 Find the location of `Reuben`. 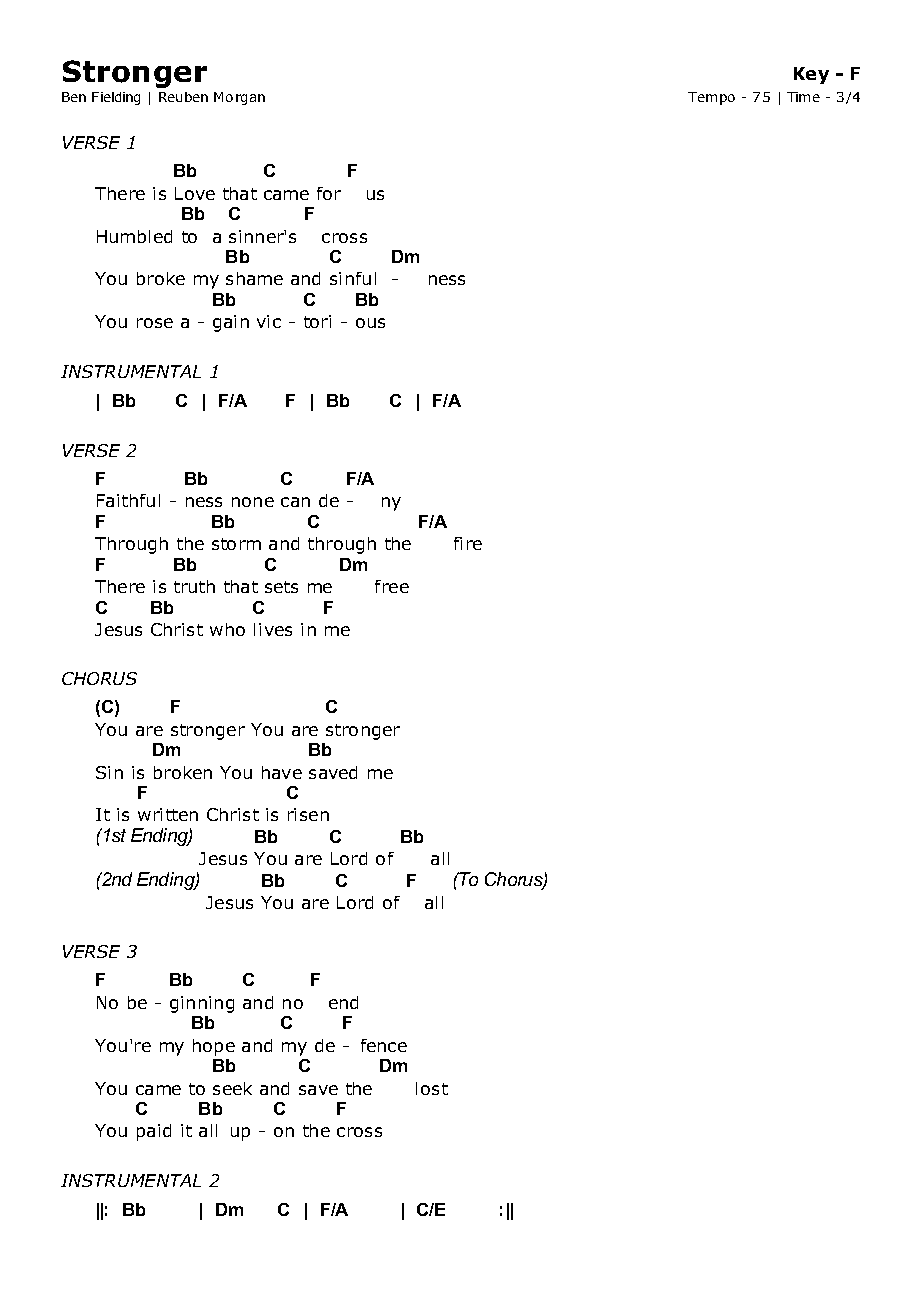

Reuben is located at coordinates (183, 97).
